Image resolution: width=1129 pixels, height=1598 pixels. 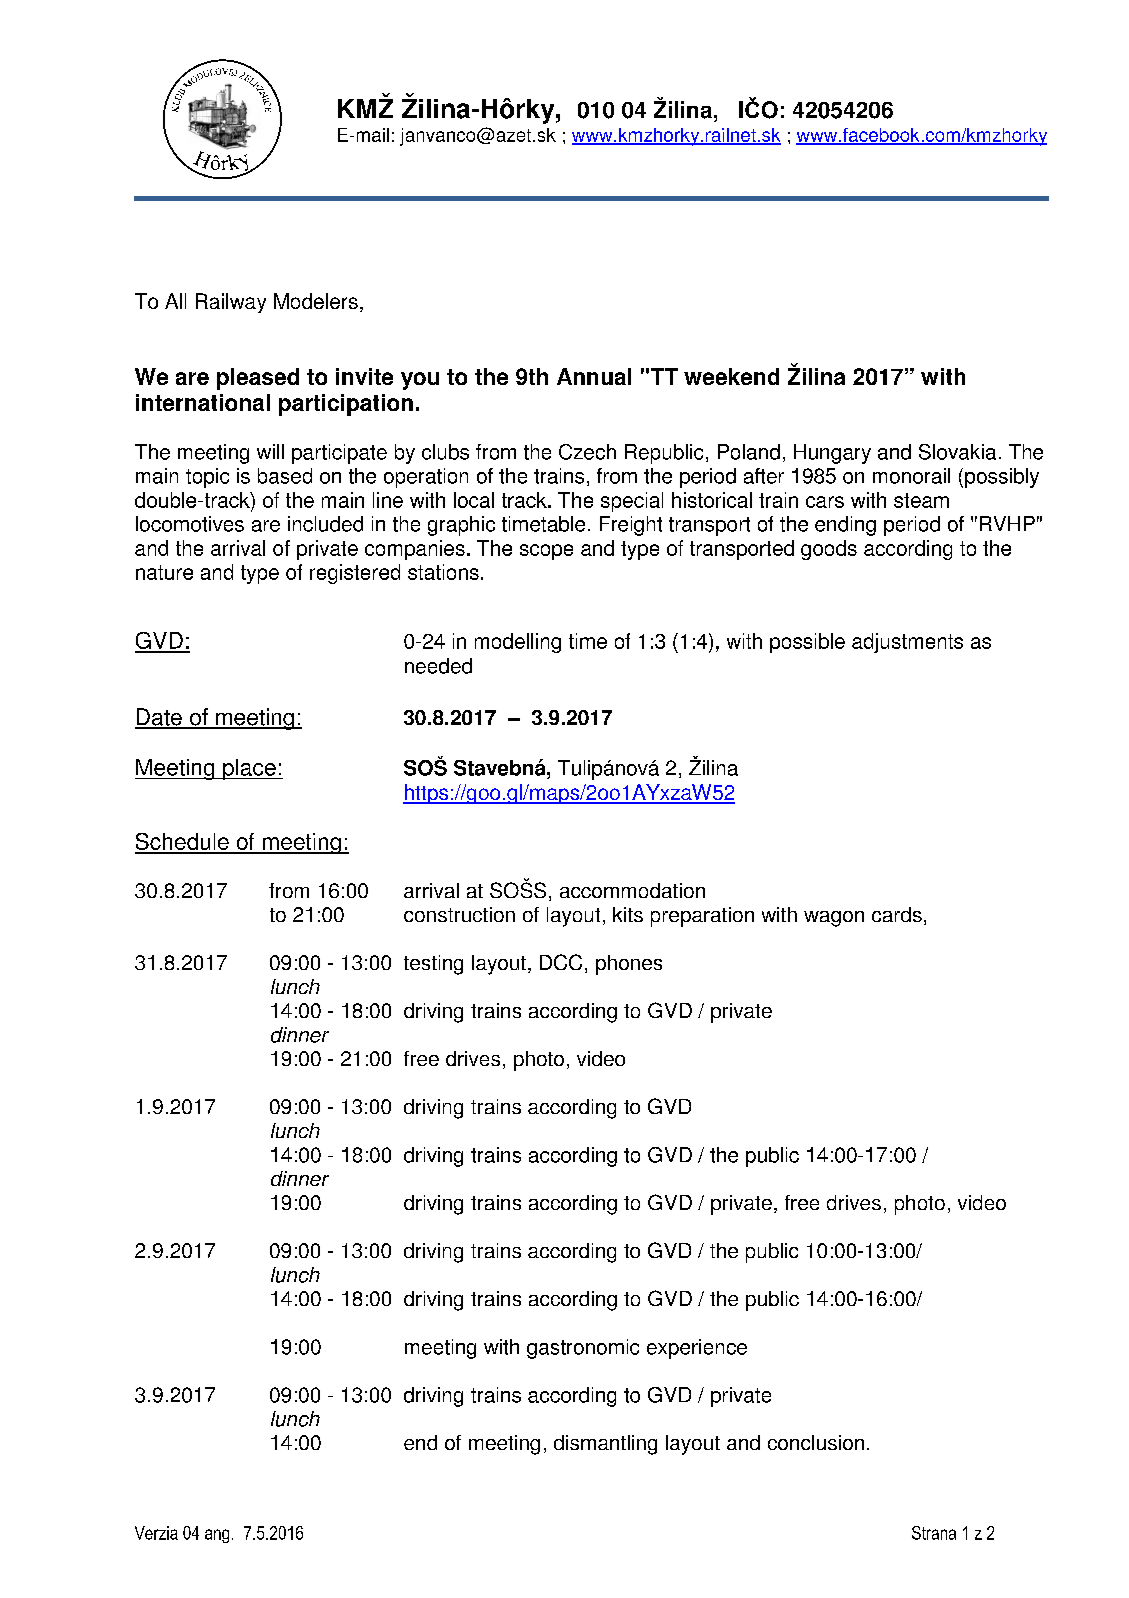 What do you see at coordinates (957, 452) in the document?
I see `Slovakia` at bounding box center [957, 452].
